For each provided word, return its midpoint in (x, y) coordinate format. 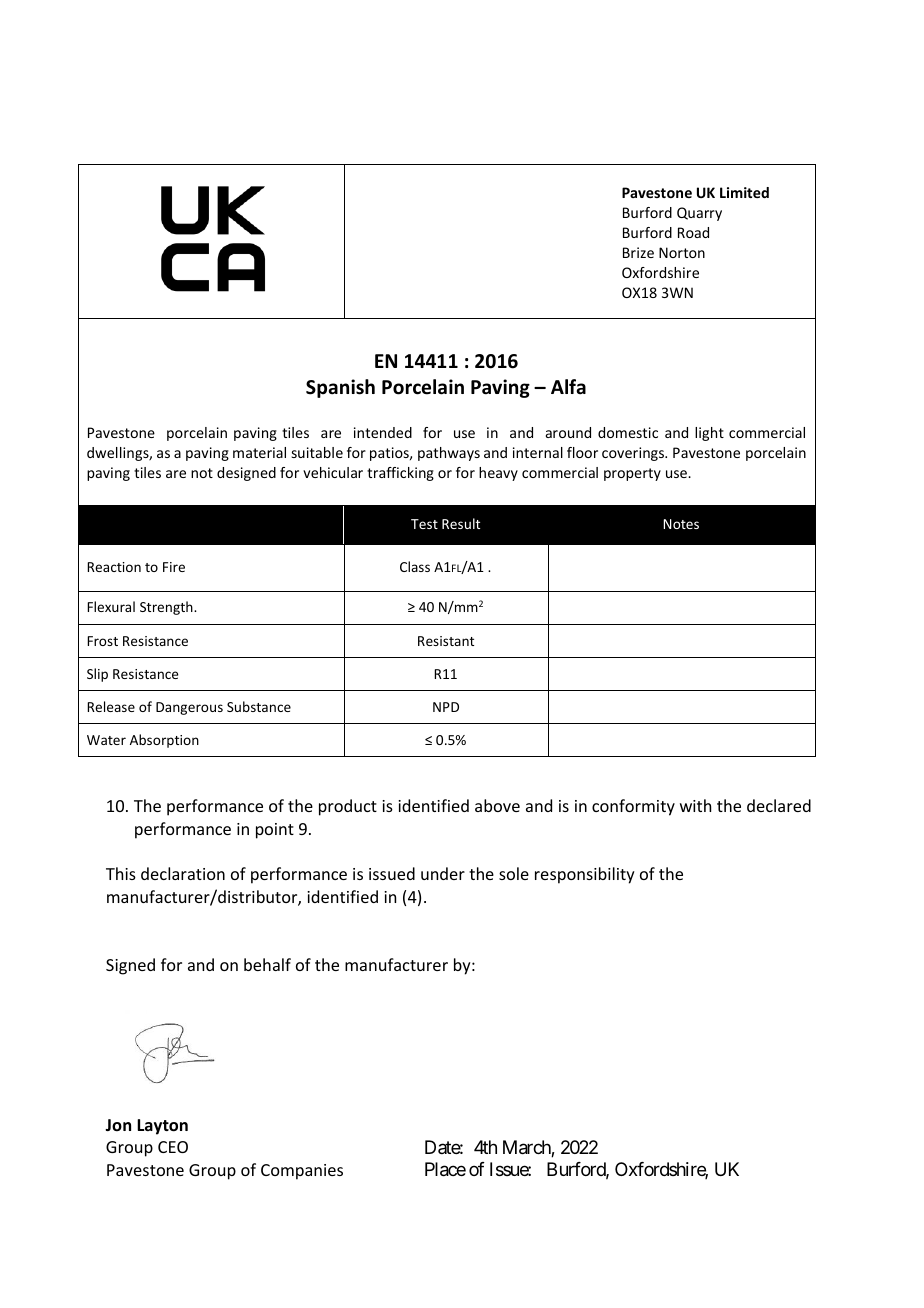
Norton (682, 252)
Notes (681, 524)
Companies (302, 1172)
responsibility (585, 875)
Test (424, 524)
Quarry (699, 214)
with (695, 805)
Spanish (340, 388)
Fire (174, 567)
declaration (183, 873)
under (443, 873)
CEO (173, 1147)
